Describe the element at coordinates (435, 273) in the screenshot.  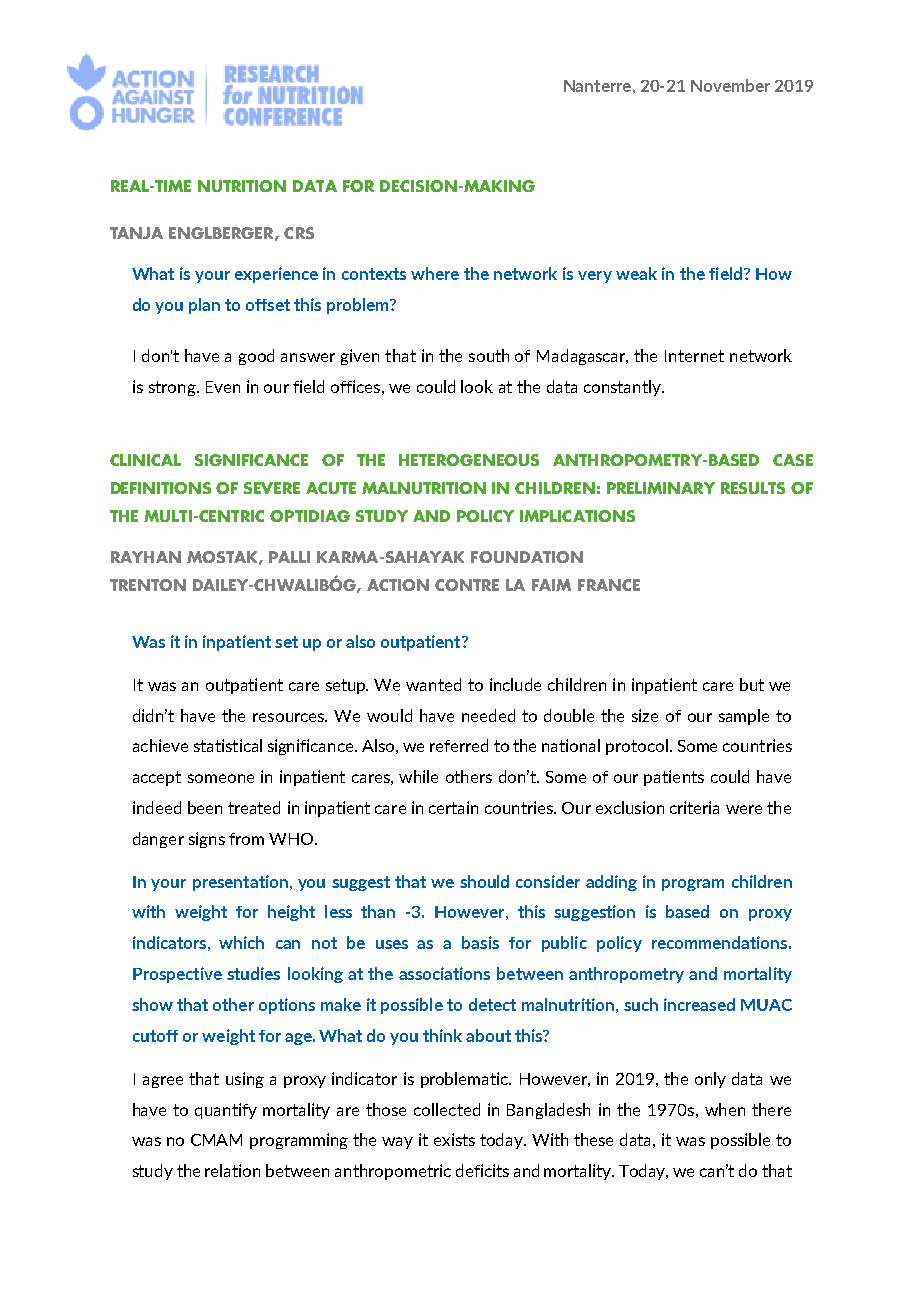
I see `where` at that location.
